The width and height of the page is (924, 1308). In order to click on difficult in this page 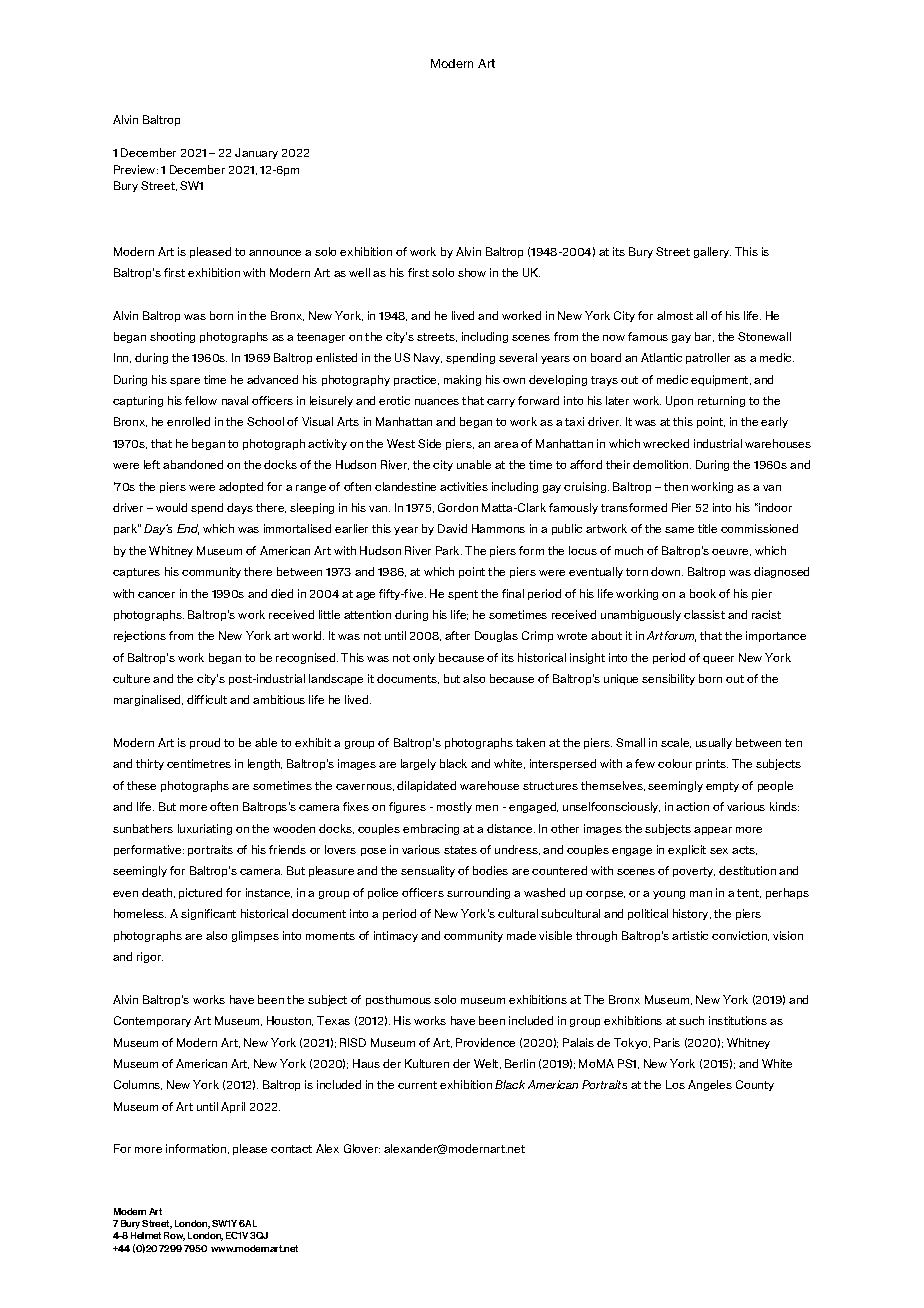, I will do `click(207, 699)`.
